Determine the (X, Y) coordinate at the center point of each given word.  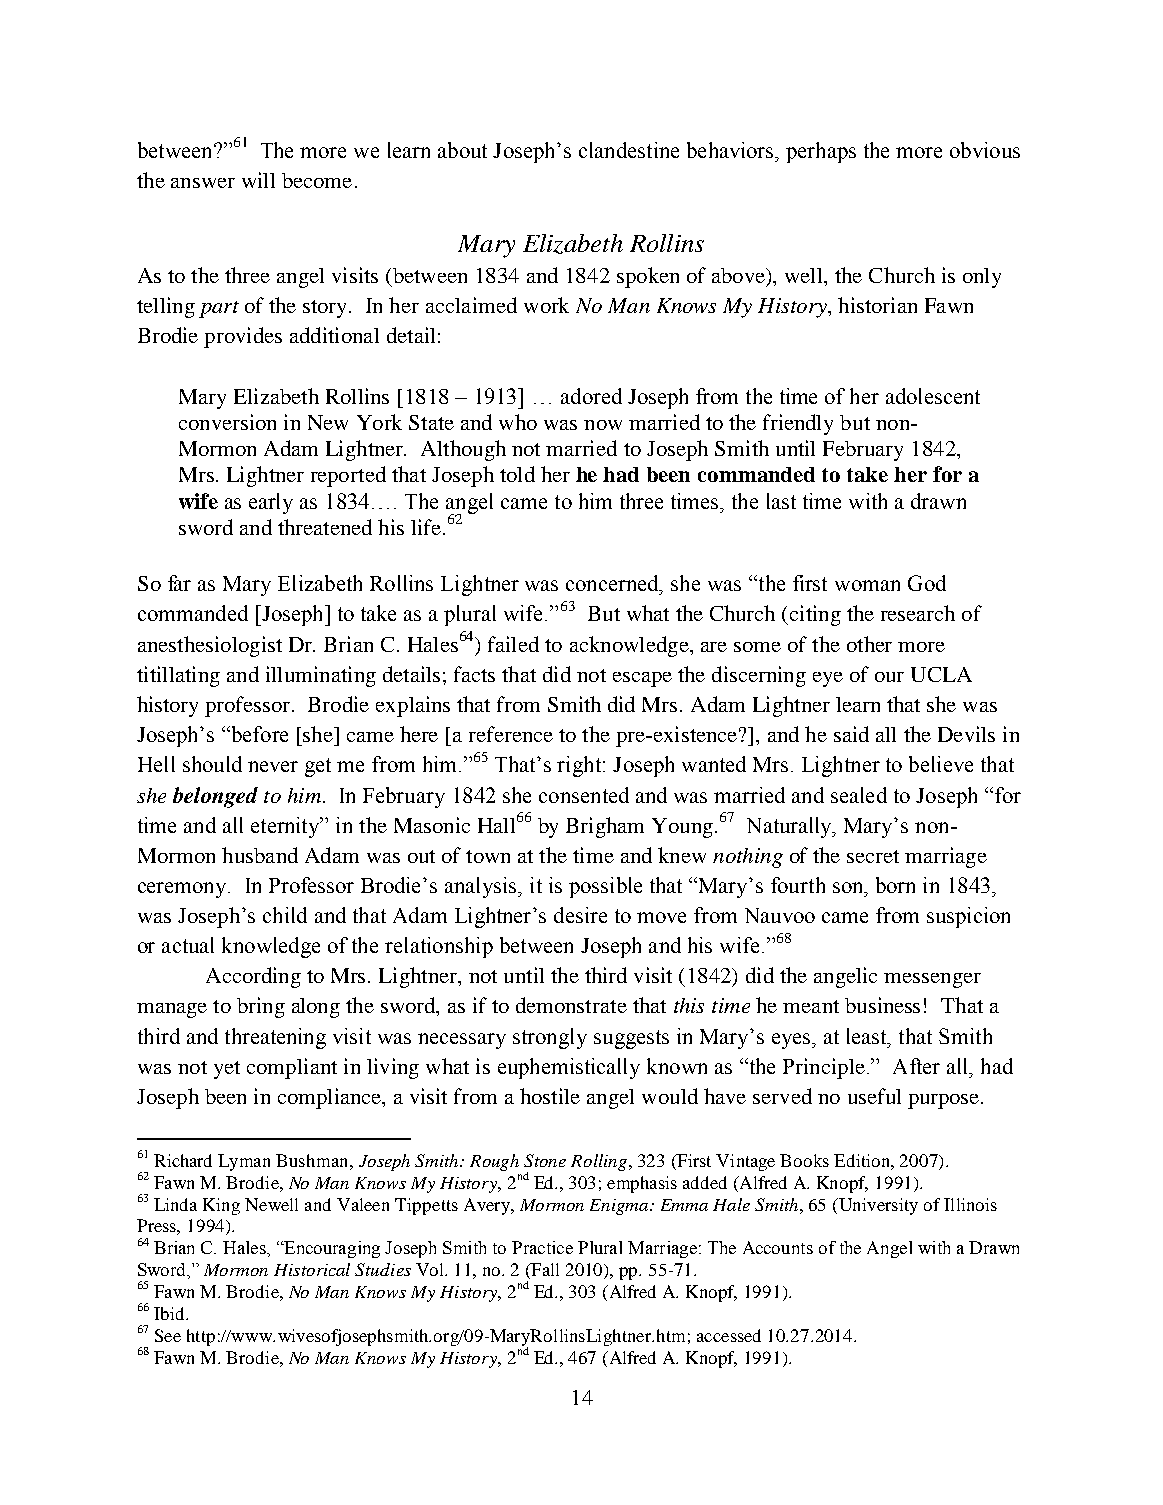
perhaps (821, 152)
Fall (544, 1269)
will (258, 180)
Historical (312, 1269)
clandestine (629, 150)
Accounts (778, 1247)
